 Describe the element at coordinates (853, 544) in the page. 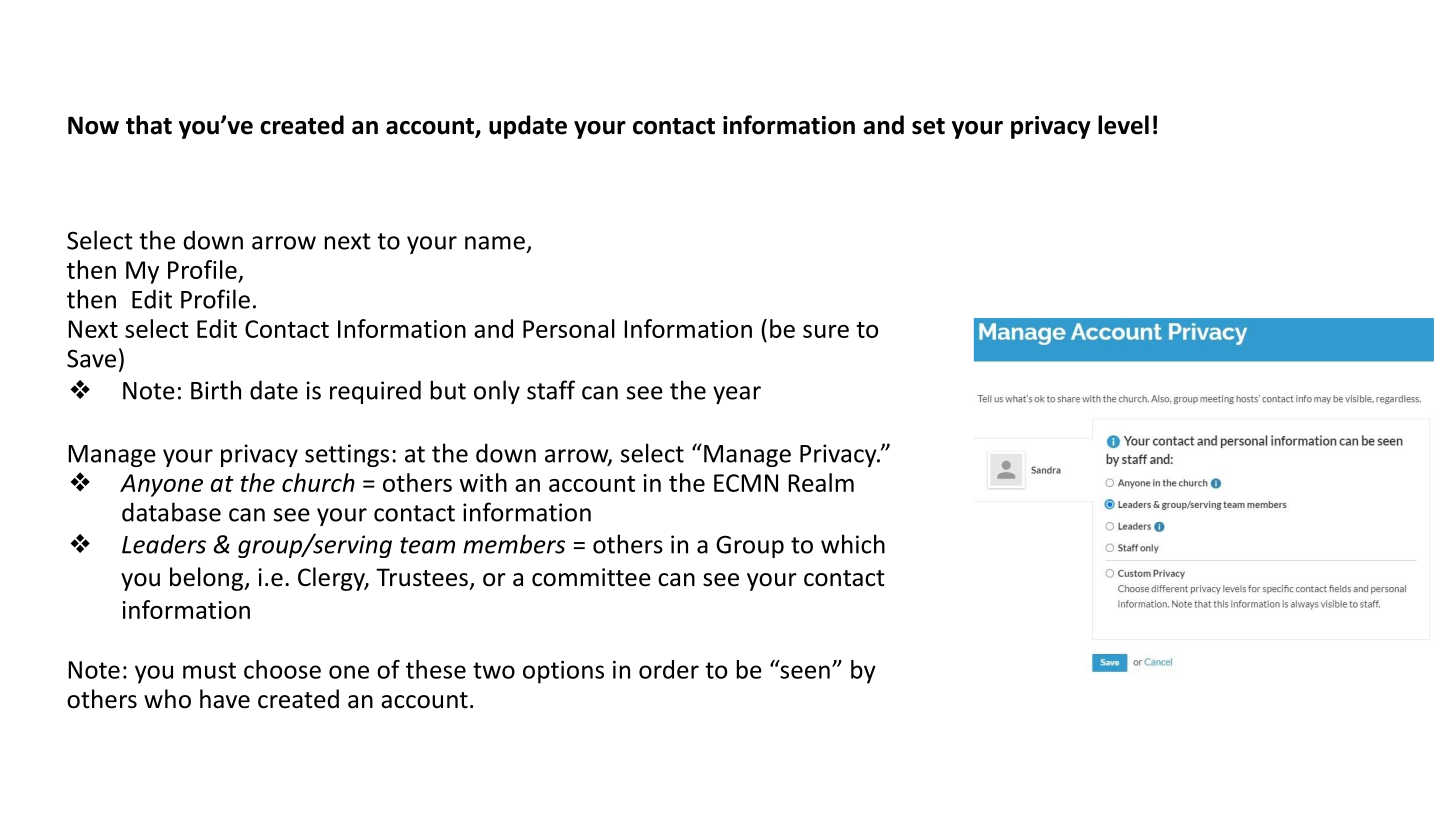

I see `which` at that location.
